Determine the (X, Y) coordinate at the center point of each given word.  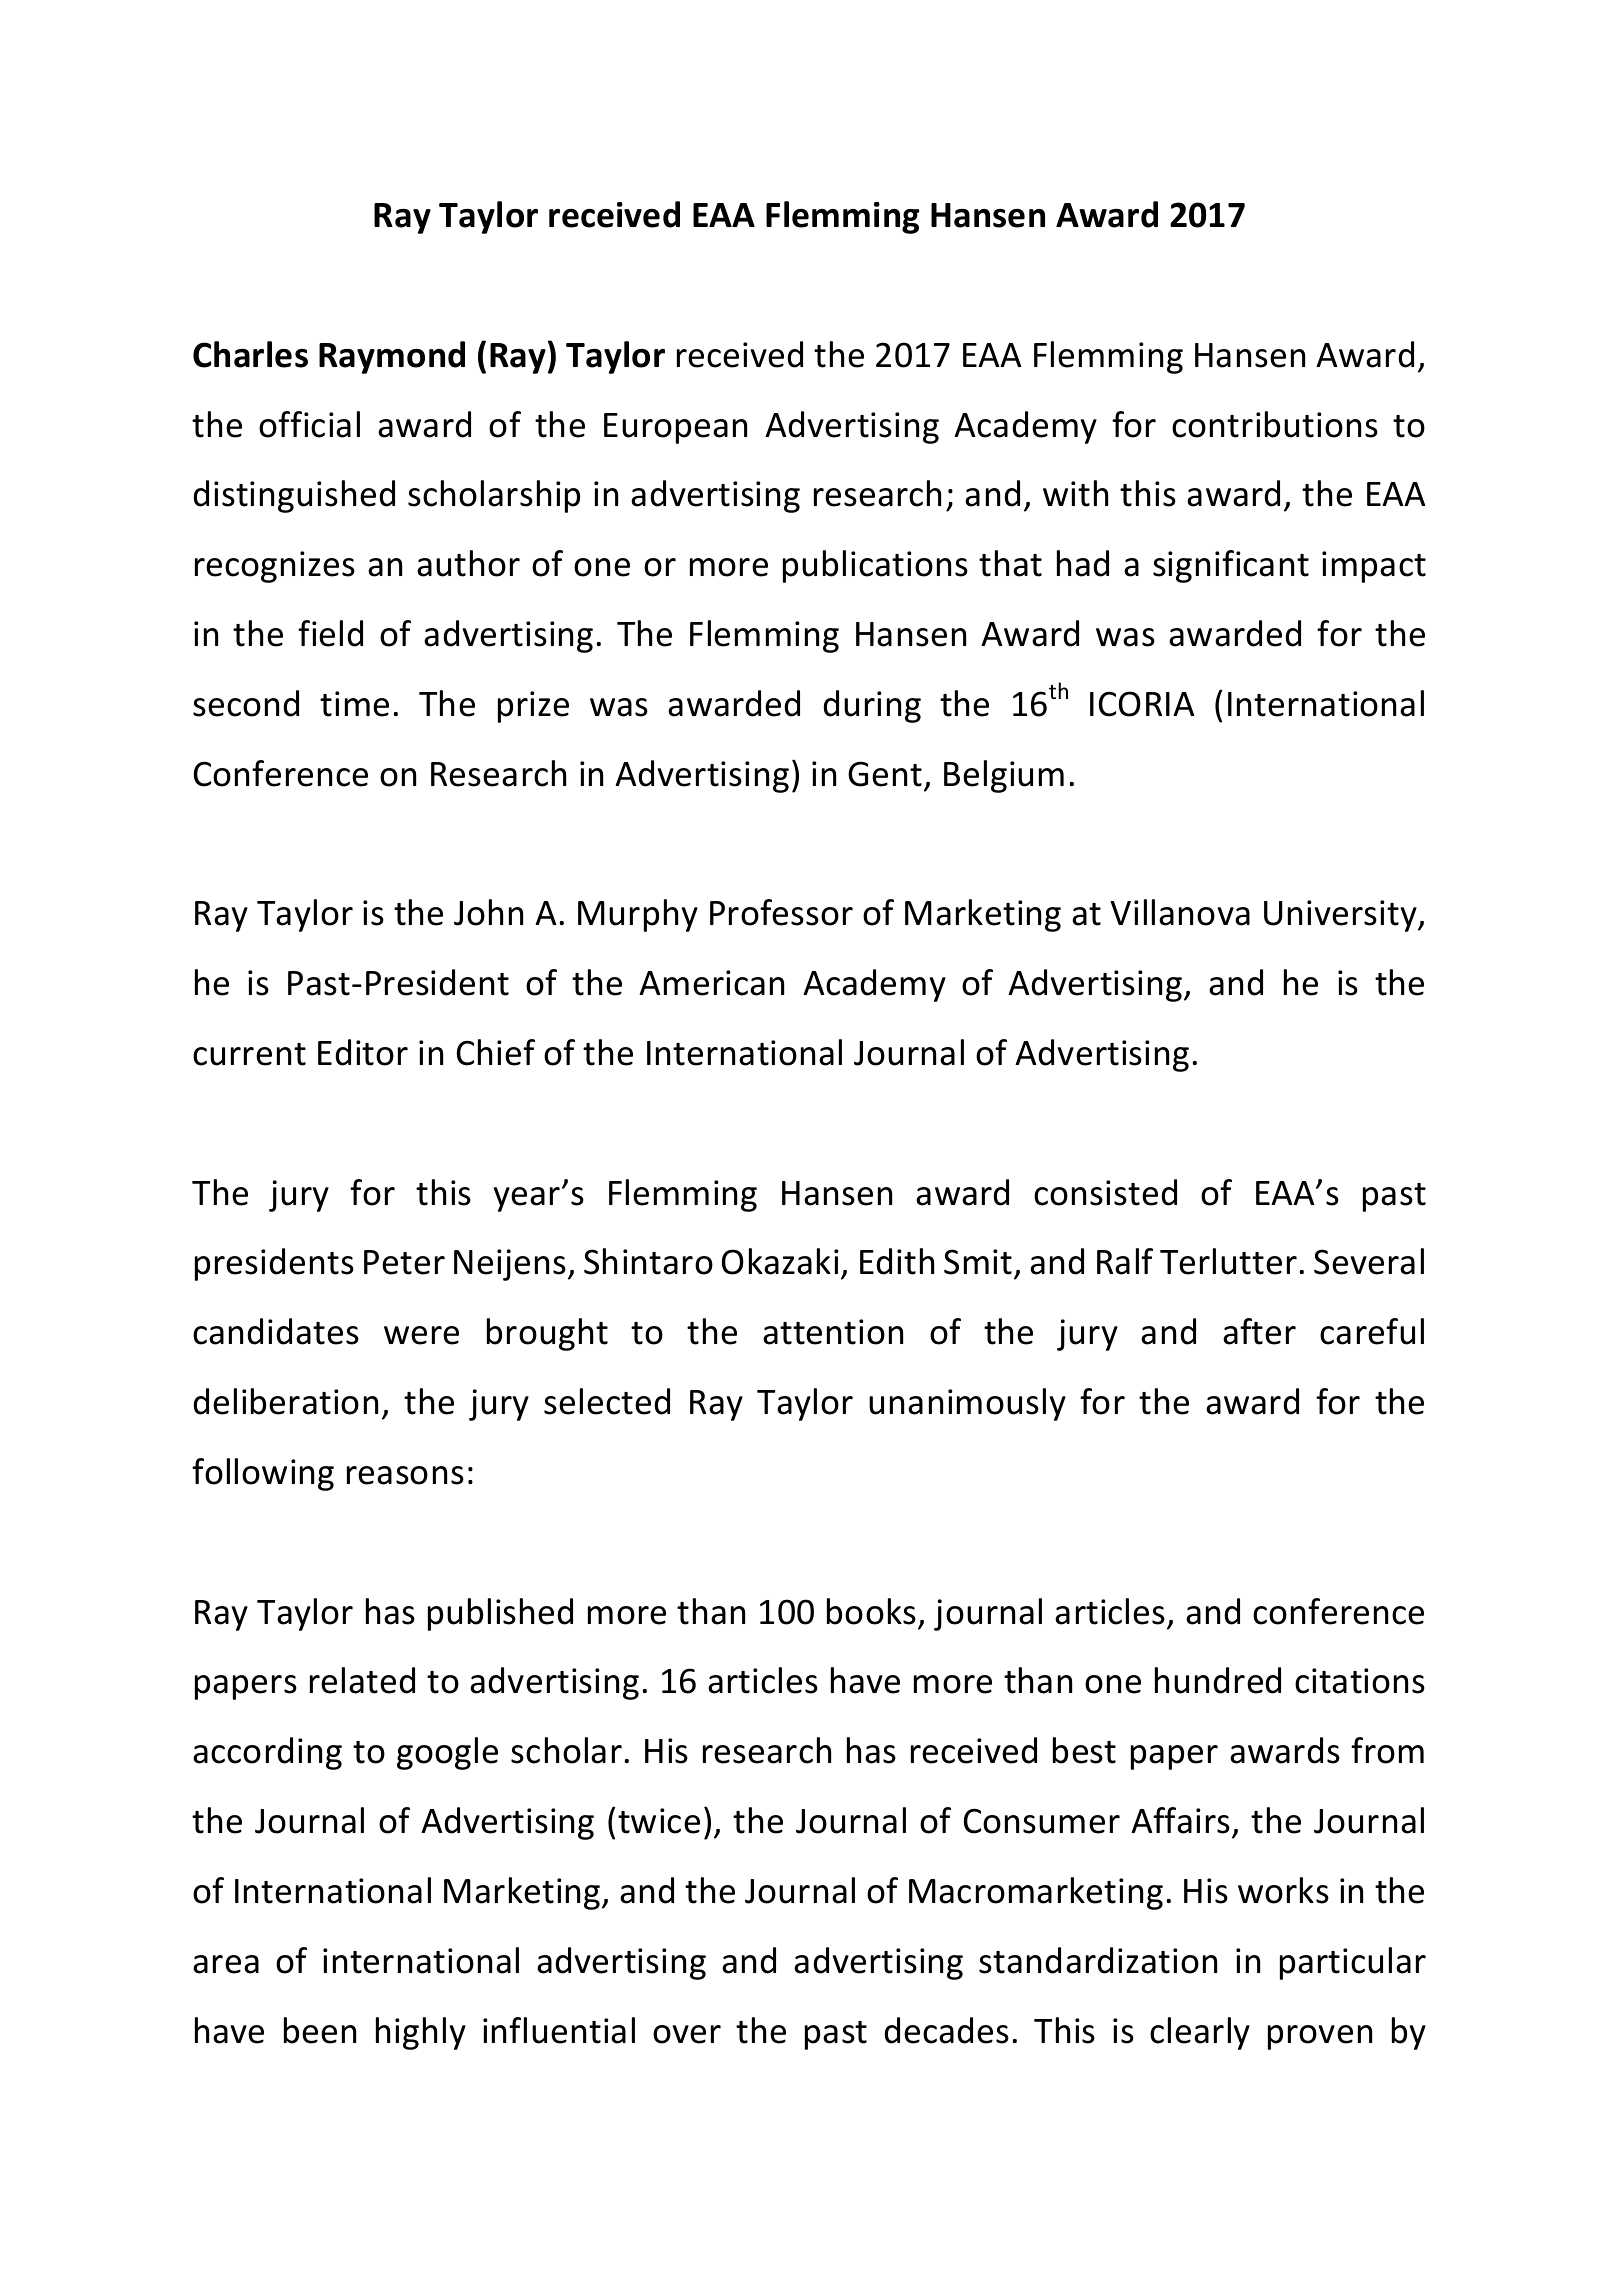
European (675, 428)
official (309, 424)
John (488, 912)
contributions (1275, 424)
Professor (781, 912)
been (320, 2030)
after (1259, 1331)
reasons (405, 1475)
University (1341, 916)
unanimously (967, 1404)
